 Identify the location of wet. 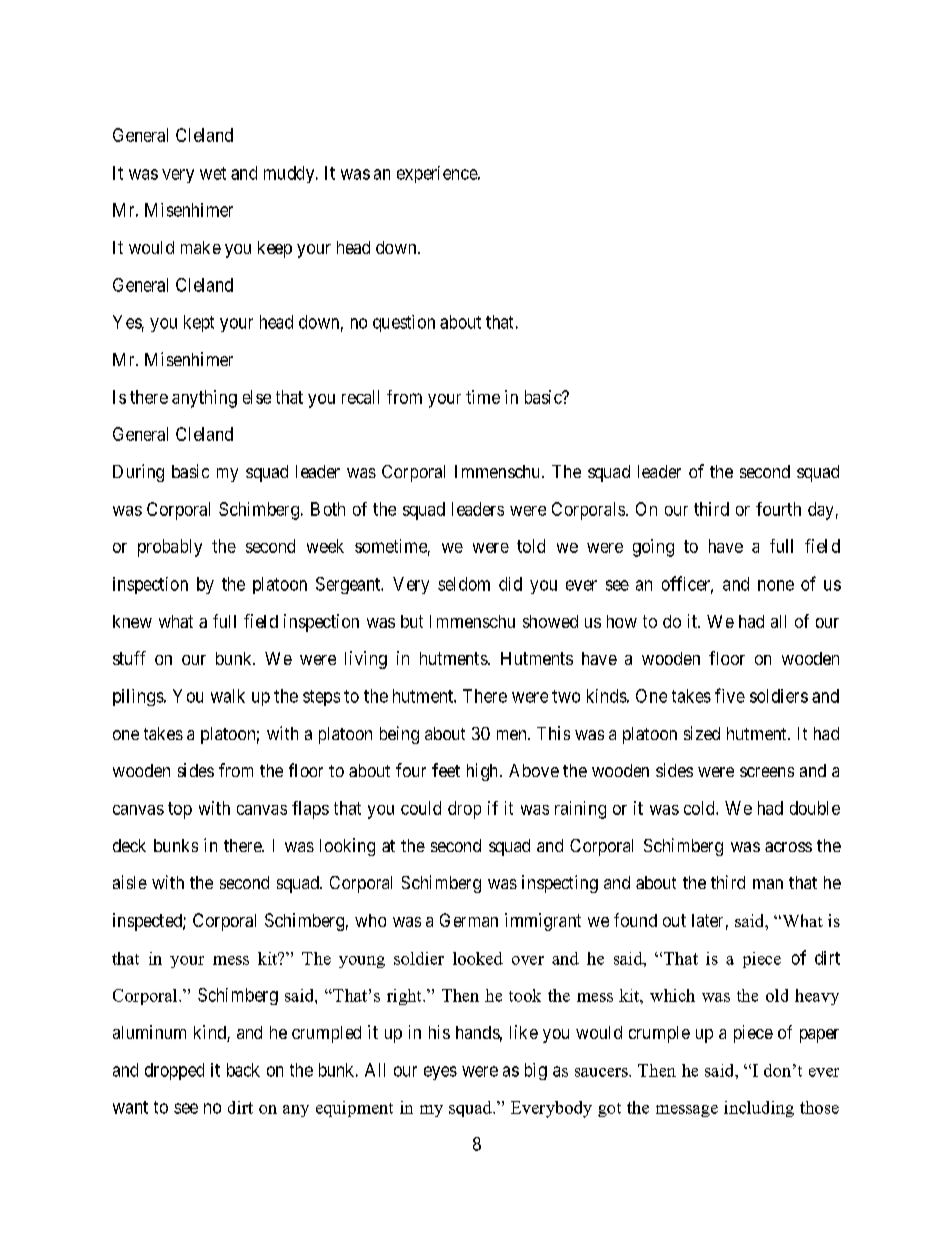
(213, 173).
